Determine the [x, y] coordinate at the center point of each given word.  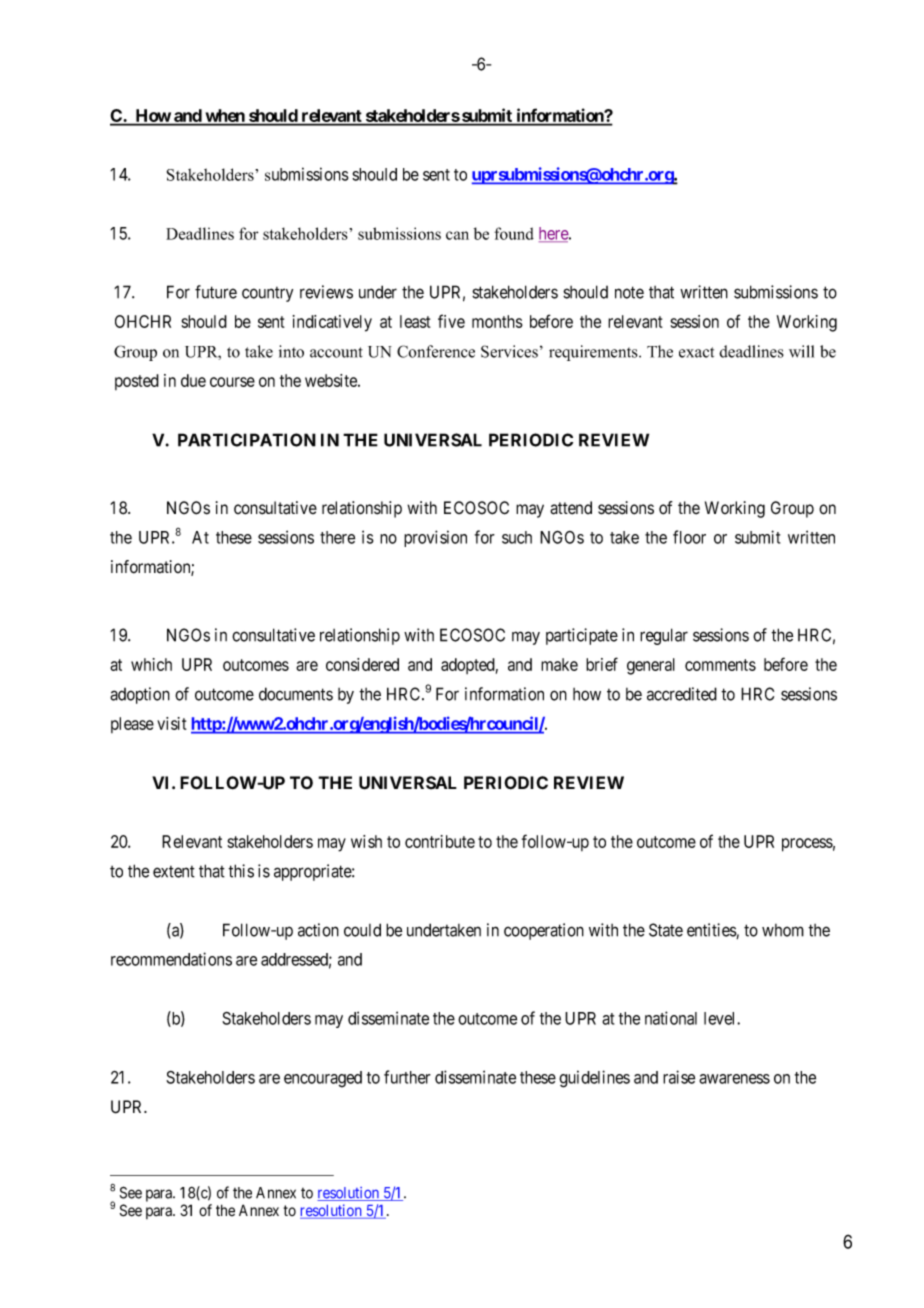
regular [664, 636]
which [151, 664]
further [407, 1077]
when [225, 117]
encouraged [323, 1079]
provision [435, 538]
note [629, 292]
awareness [734, 1079]
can [457, 235]
